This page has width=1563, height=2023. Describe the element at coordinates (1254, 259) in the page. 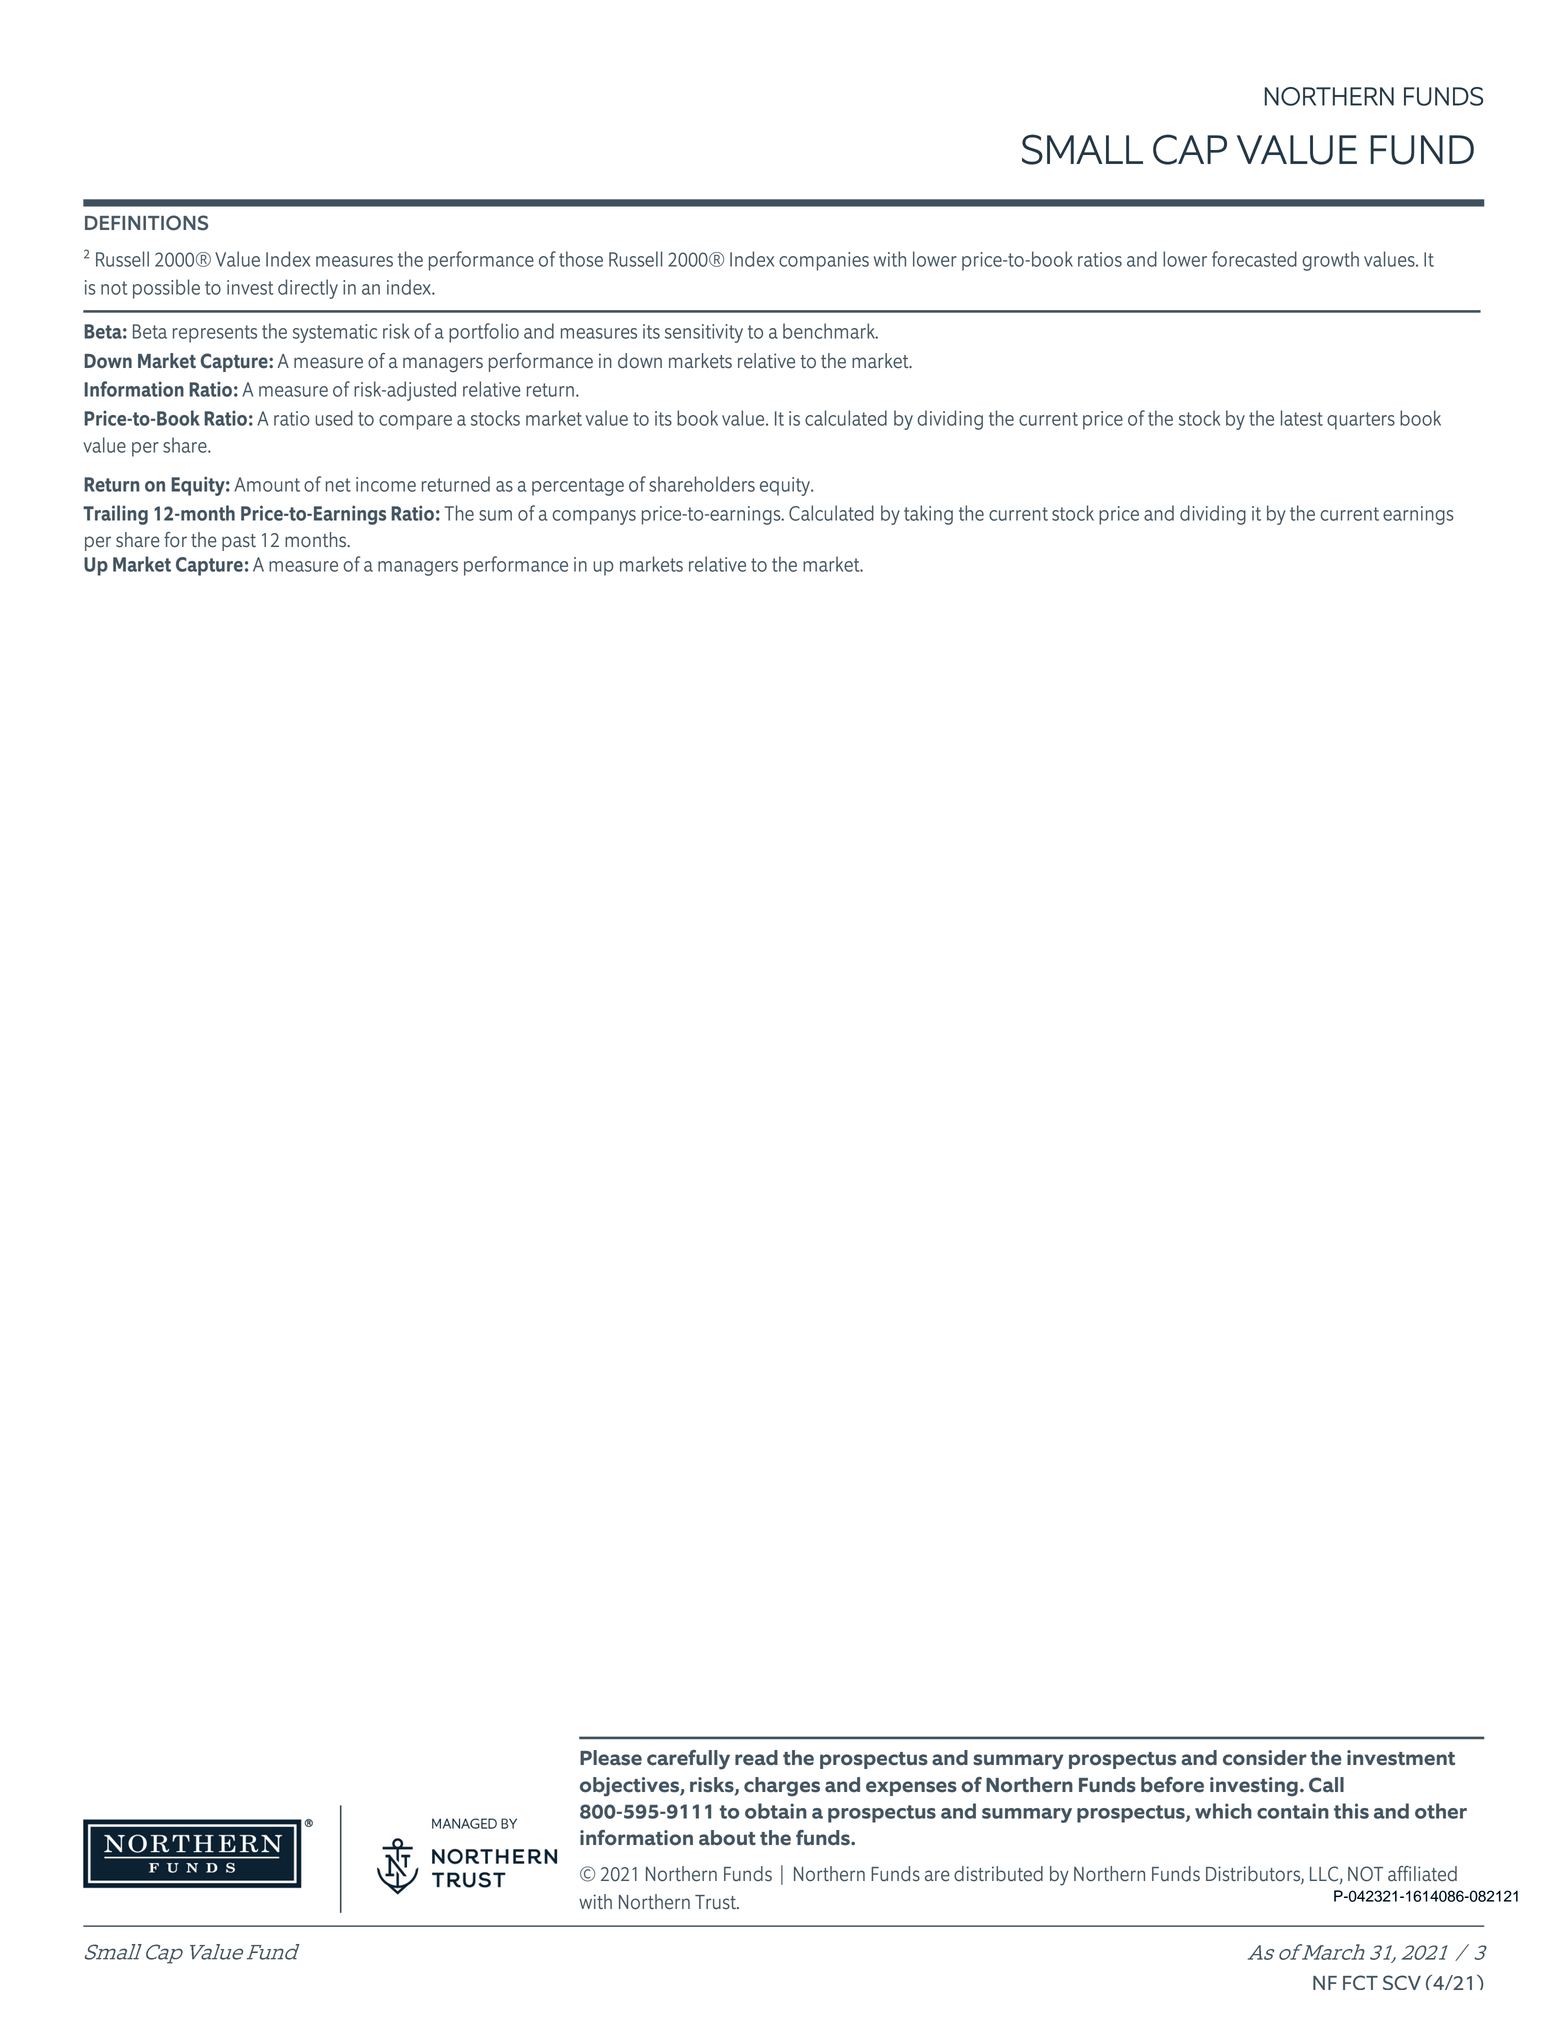

I see `forecasted` at that location.
